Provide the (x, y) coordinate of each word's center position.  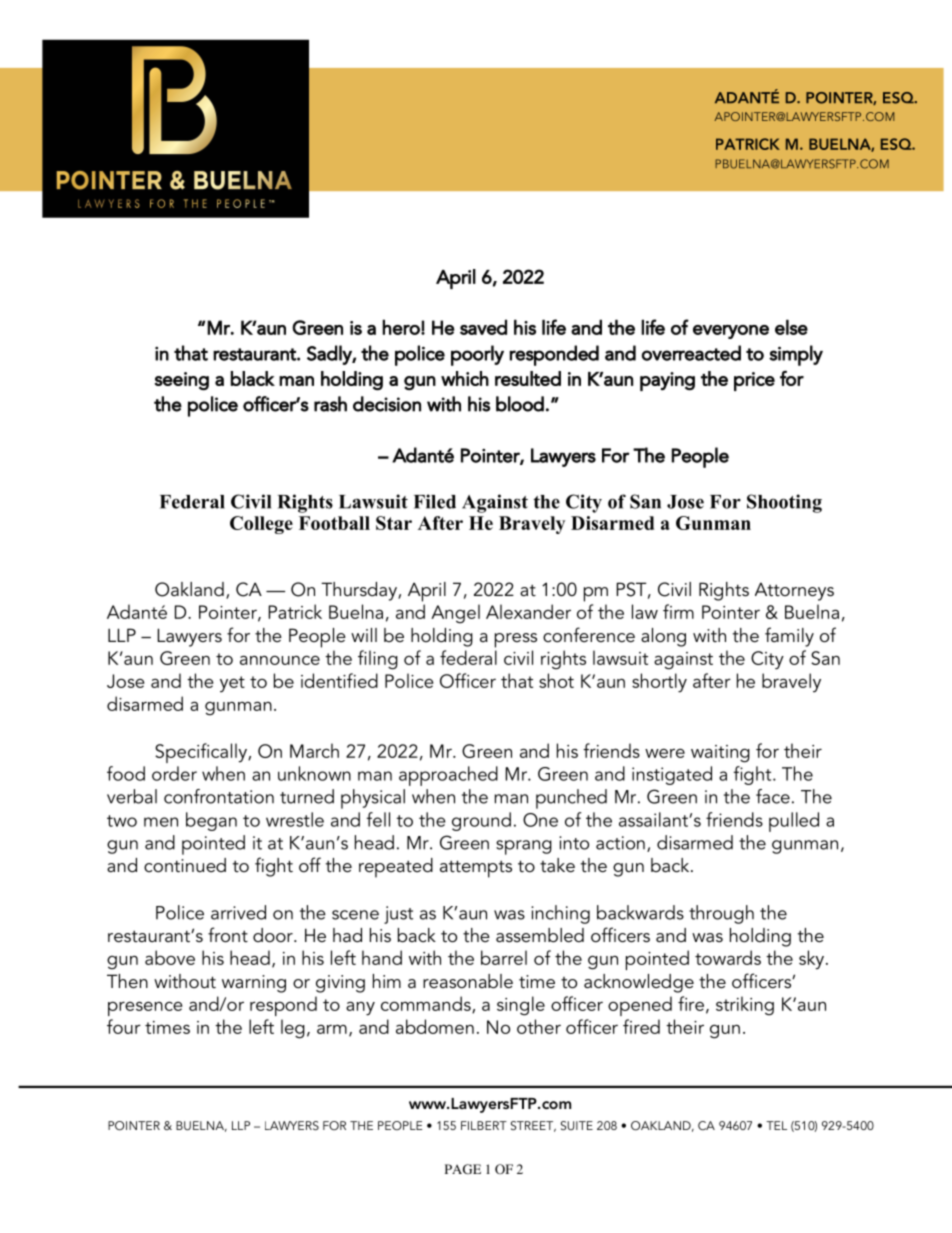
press (516, 640)
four (124, 1026)
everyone (731, 332)
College (261, 525)
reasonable (468, 981)
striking (745, 1006)
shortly (659, 683)
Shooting (784, 503)
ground (481, 821)
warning (254, 984)
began (211, 821)
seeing (181, 381)
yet (232, 684)
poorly (477, 355)
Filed (435, 501)
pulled (794, 822)
